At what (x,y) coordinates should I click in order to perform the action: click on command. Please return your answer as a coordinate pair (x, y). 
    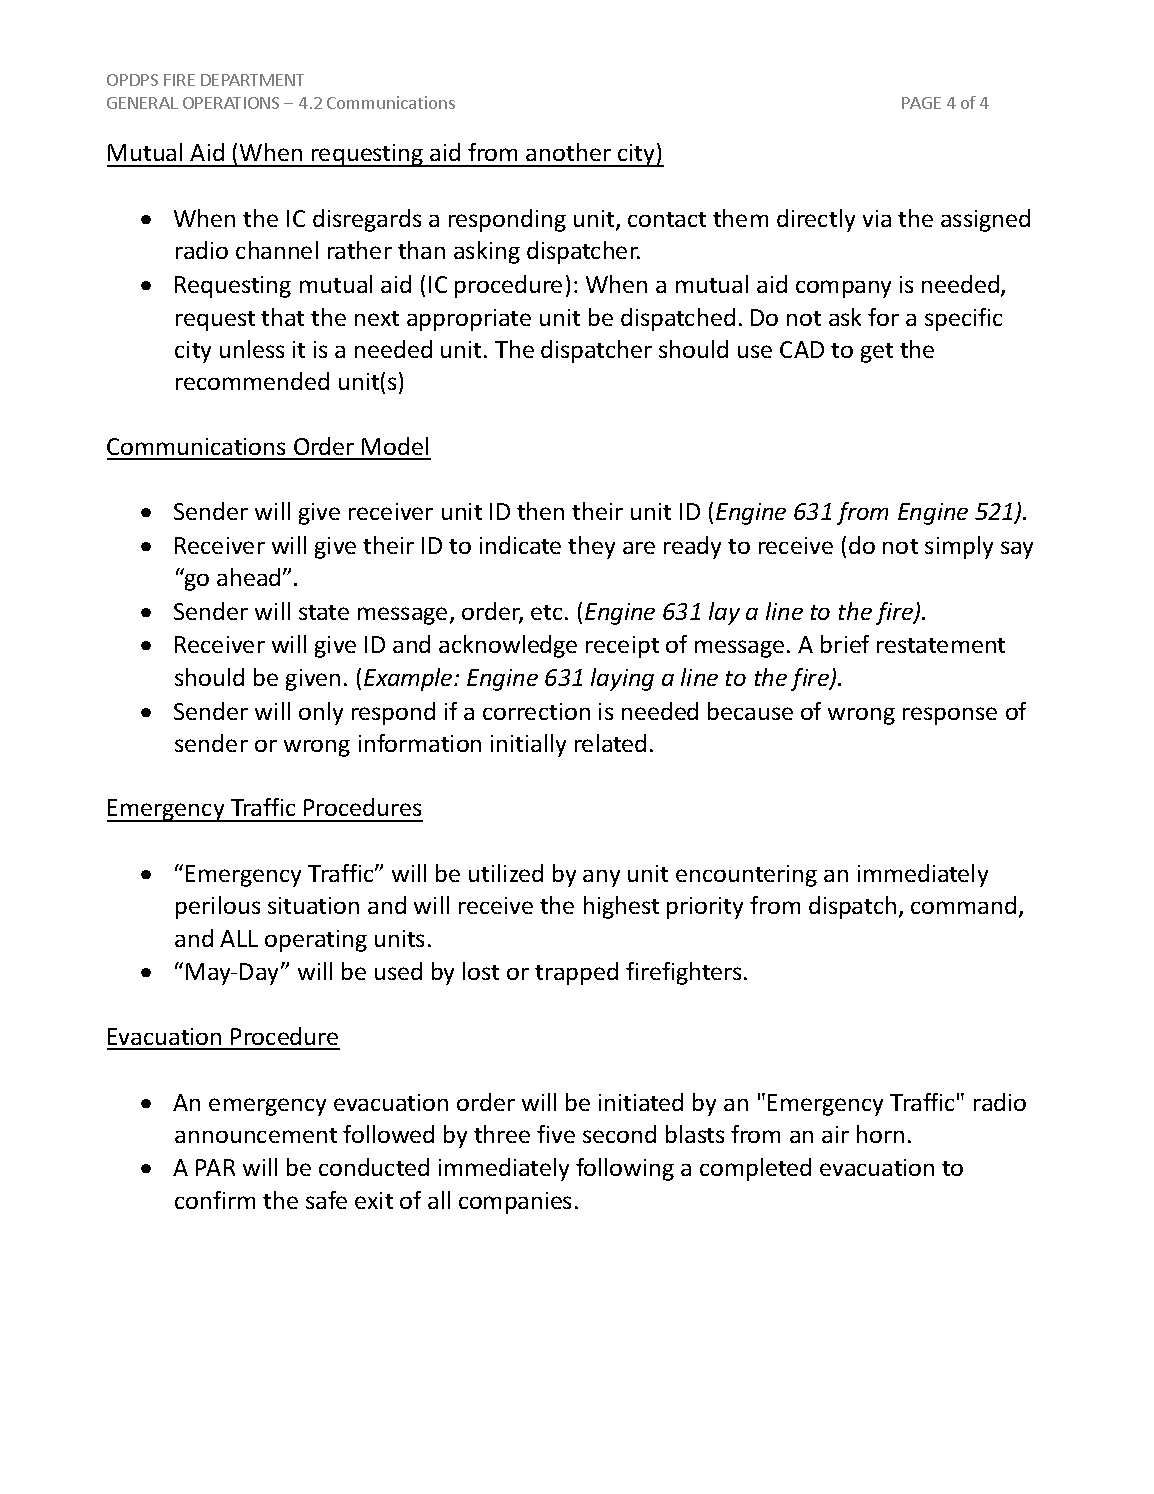
    Looking at the image, I should click on (963, 905).
